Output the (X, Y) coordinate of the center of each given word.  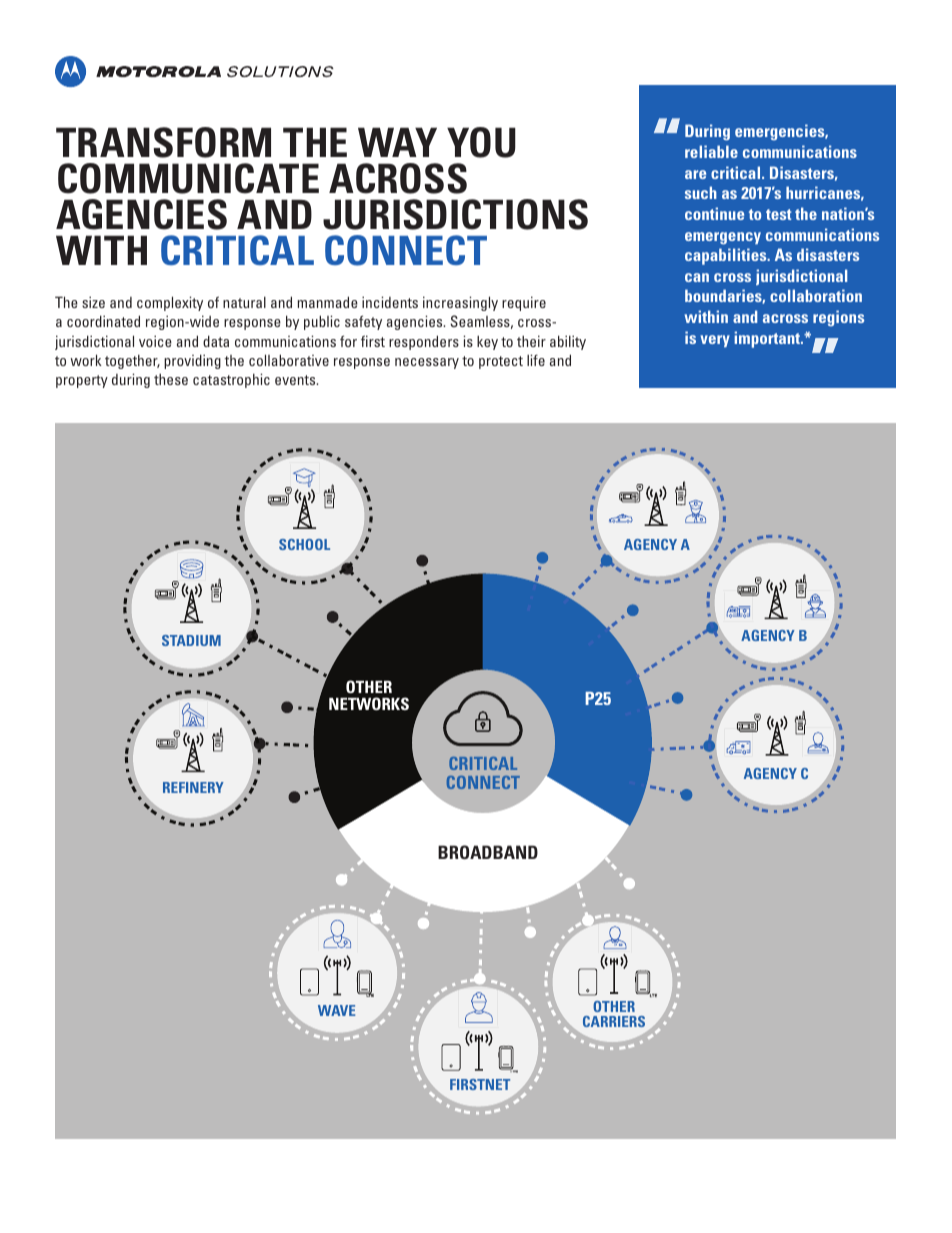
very (715, 341)
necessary (427, 363)
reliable (711, 151)
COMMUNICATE (188, 178)
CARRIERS (614, 1021)
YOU (481, 142)
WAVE (337, 1010)
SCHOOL (304, 544)
